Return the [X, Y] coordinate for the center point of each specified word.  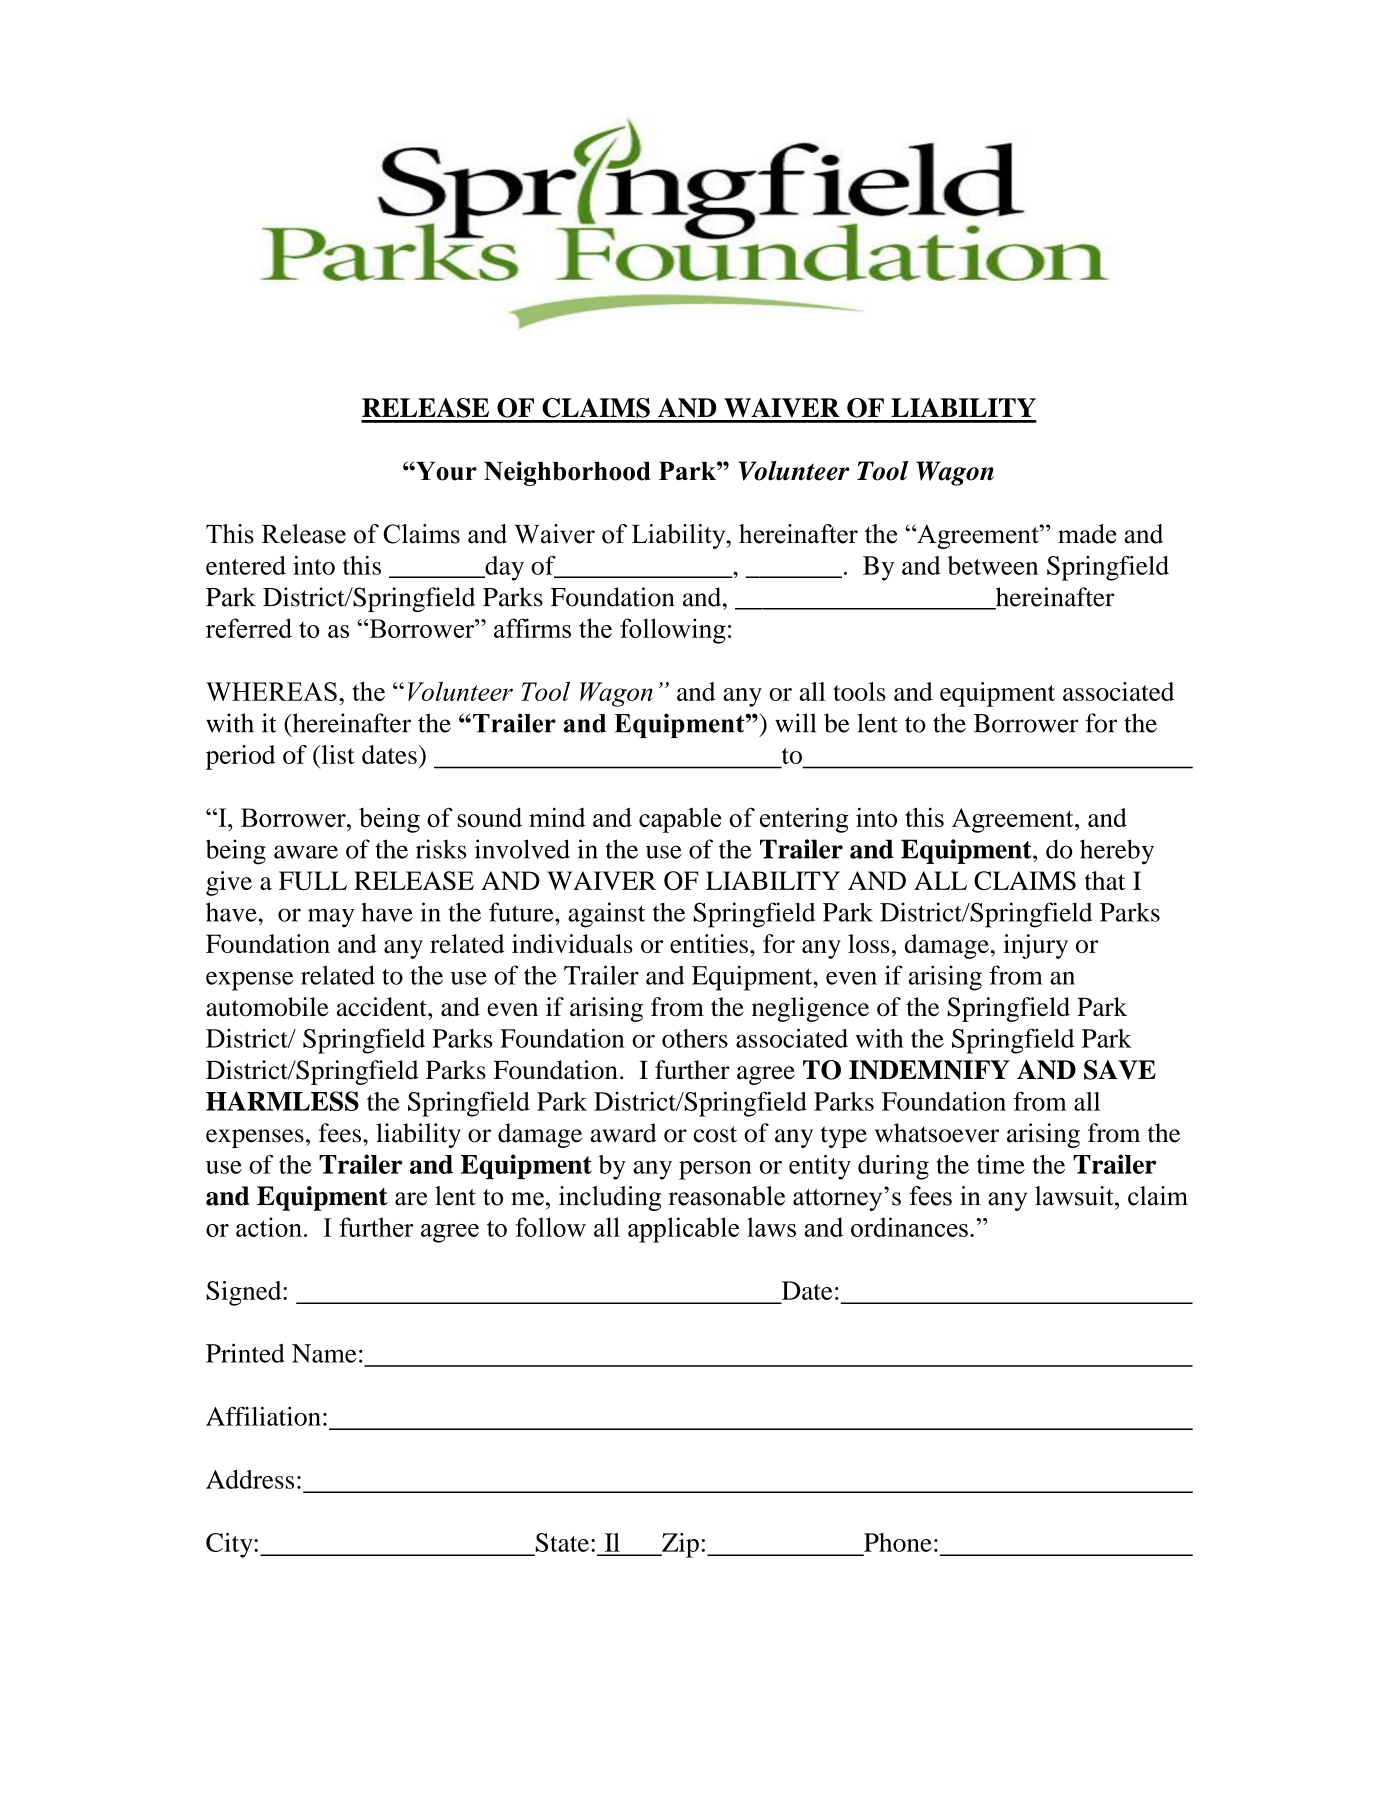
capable [680, 820]
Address [250, 1479]
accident [383, 1007]
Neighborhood [567, 473]
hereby [1117, 852]
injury [1035, 946]
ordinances [909, 1227]
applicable [683, 1230]
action [269, 1227]
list [337, 754]
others [695, 1038]
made [1087, 534]
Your [445, 471]
